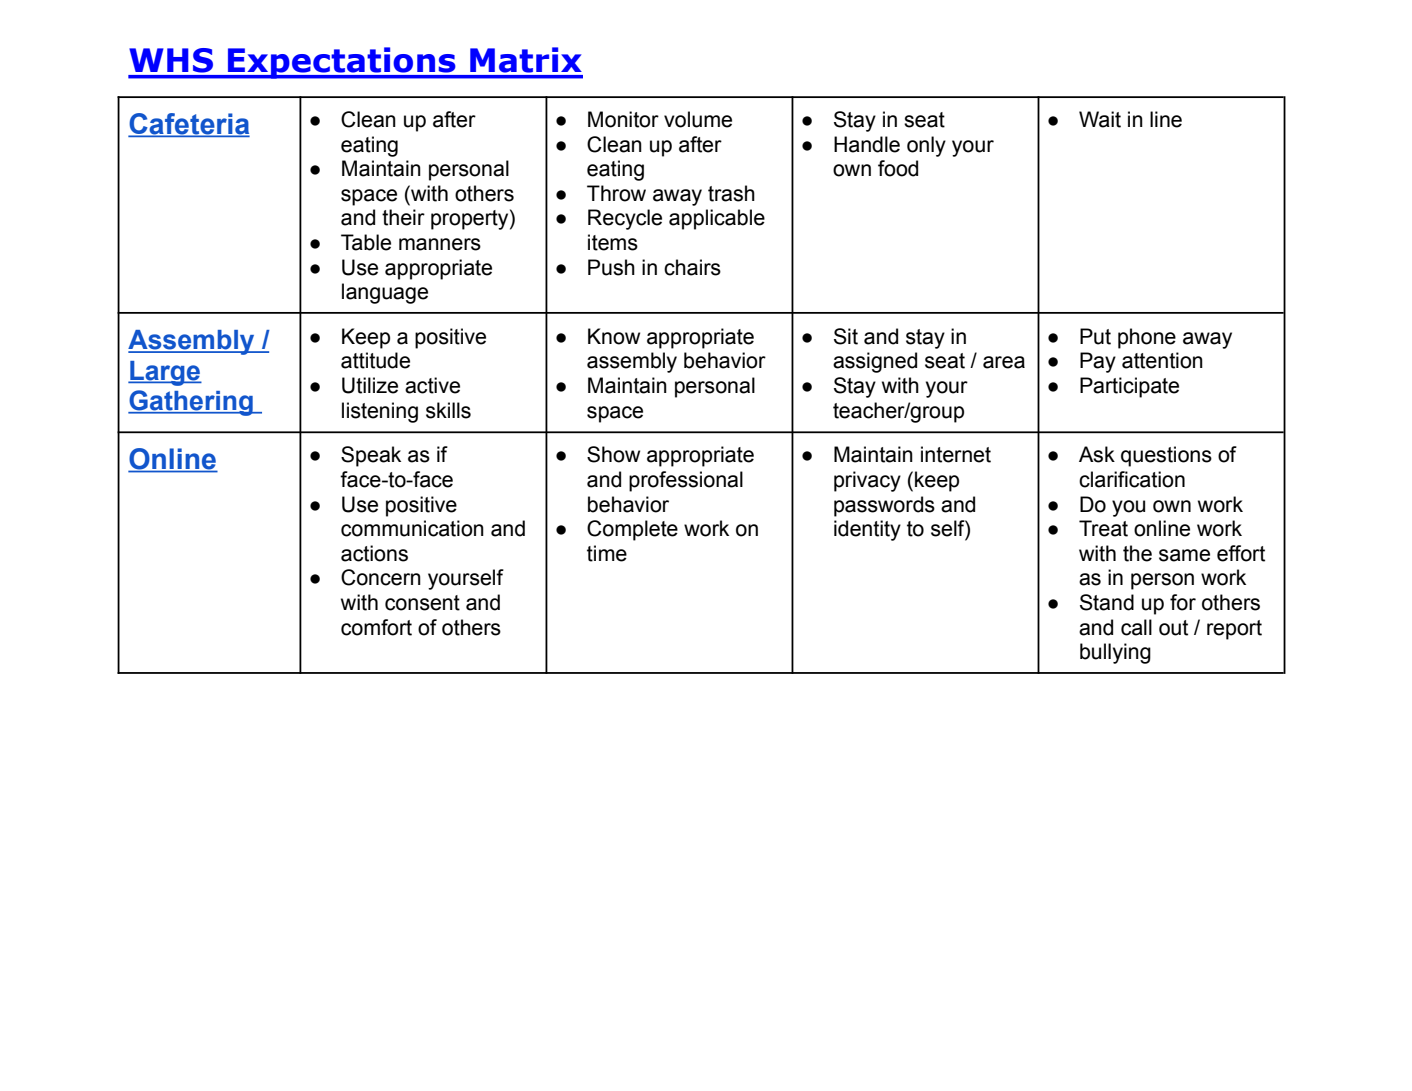 Image resolution: width=1412 pixels, height=1091 pixels. I want to click on applicable, so click(717, 219).
